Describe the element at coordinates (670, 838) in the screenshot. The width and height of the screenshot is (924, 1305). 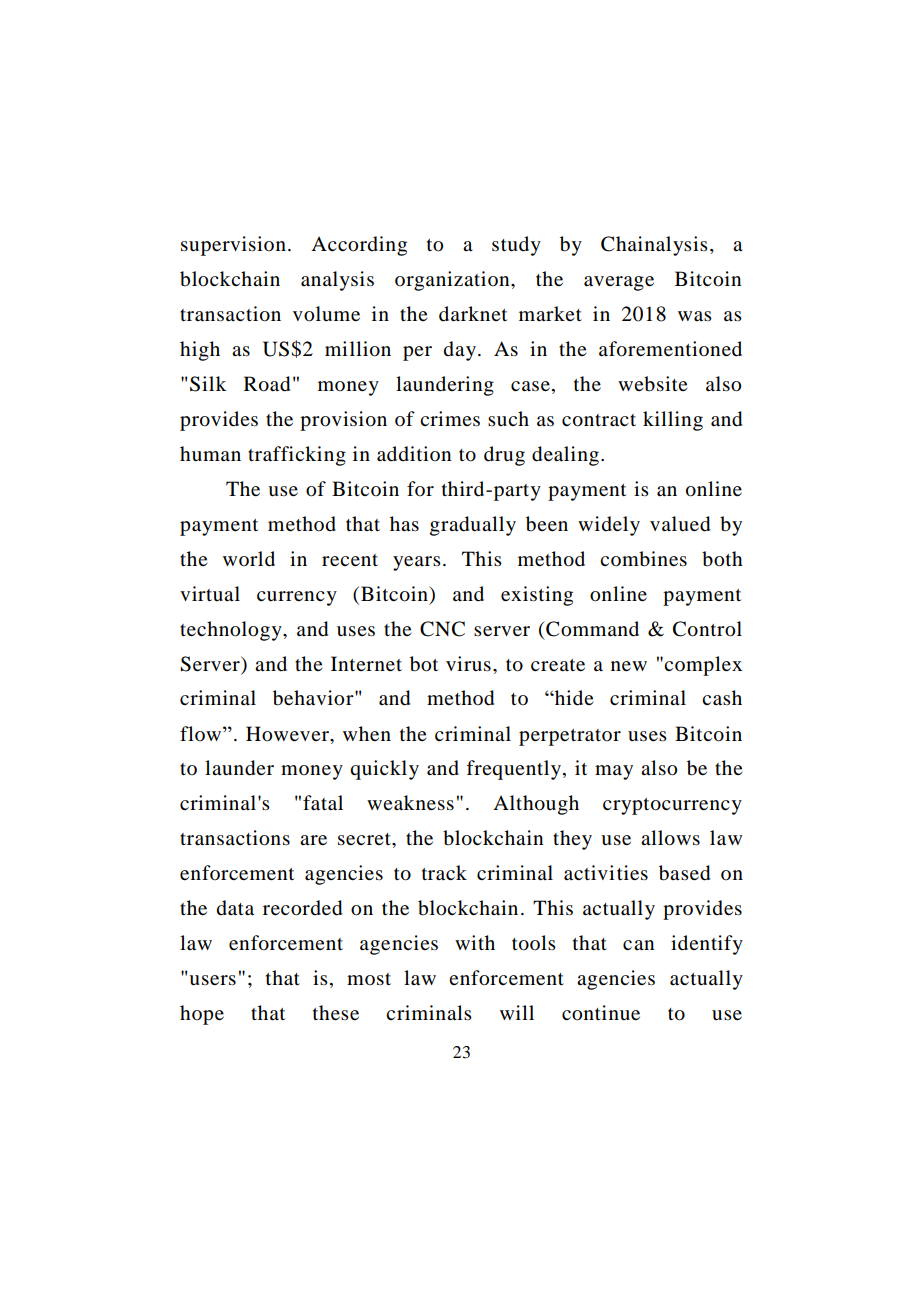
I see `allows` at that location.
